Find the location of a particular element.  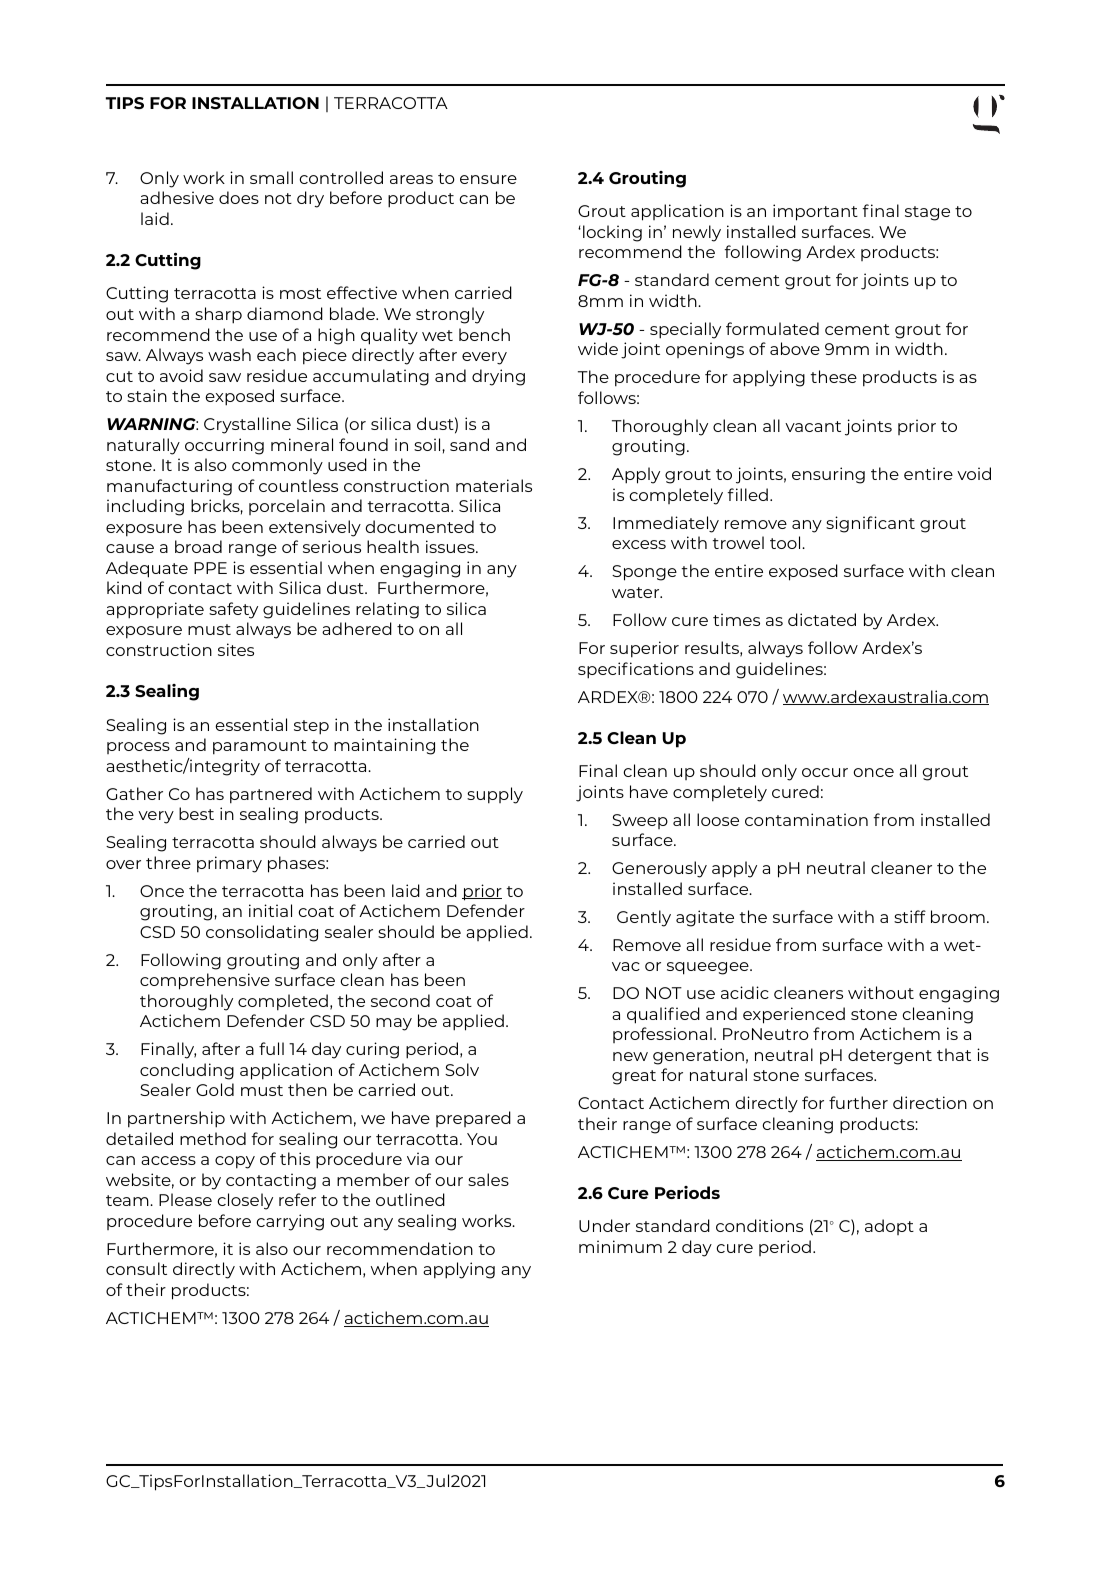

important is located at coordinates (815, 212).
